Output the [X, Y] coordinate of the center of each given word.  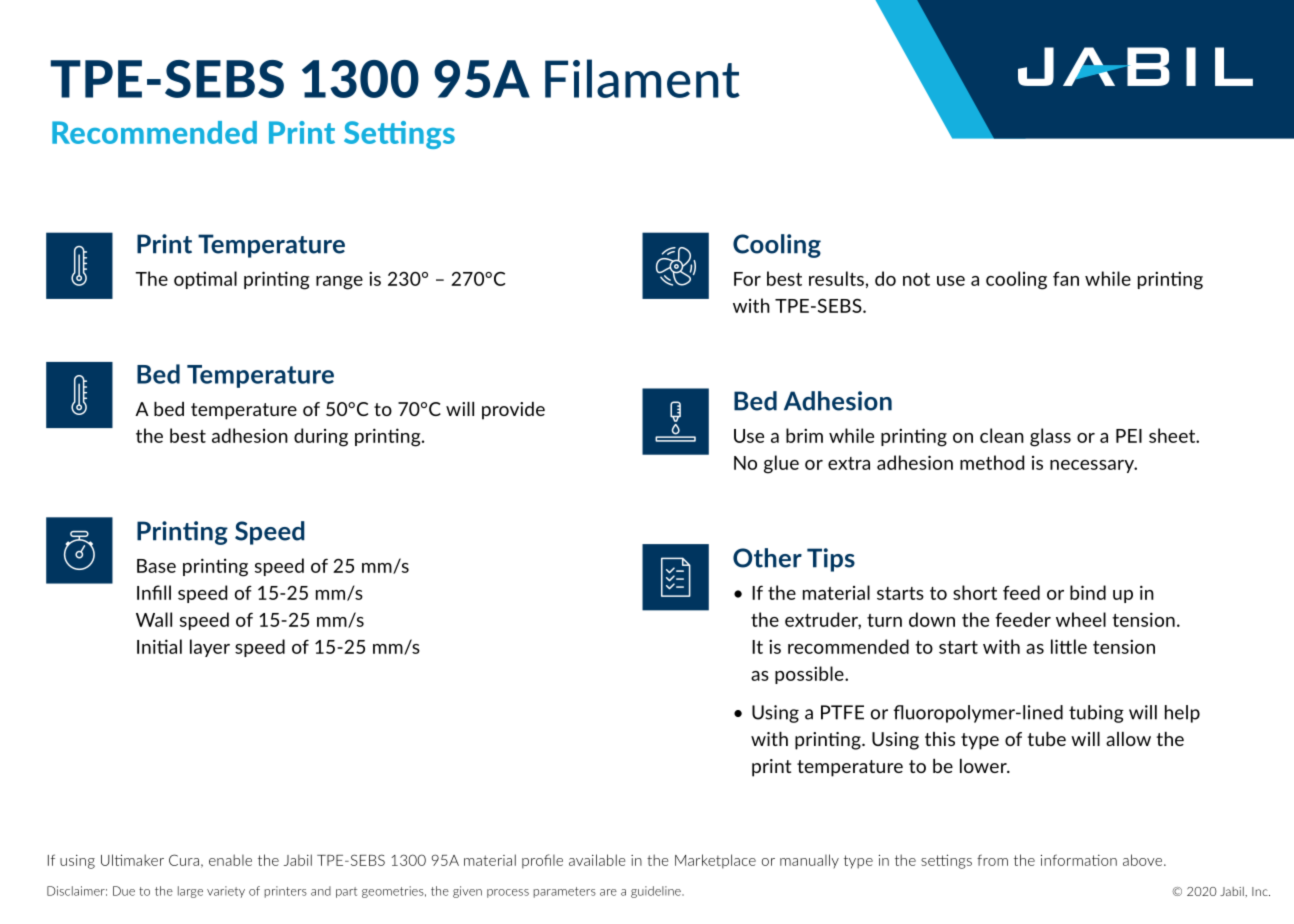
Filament [642, 78]
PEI [1129, 436]
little [1069, 646]
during [321, 437]
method [992, 462]
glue [781, 464]
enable [230, 860]
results [836, 278]
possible [810, 675]
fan [1066, 279]
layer [210, 648]
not [916, 279]
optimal [205, 280]
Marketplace [715, 861]
